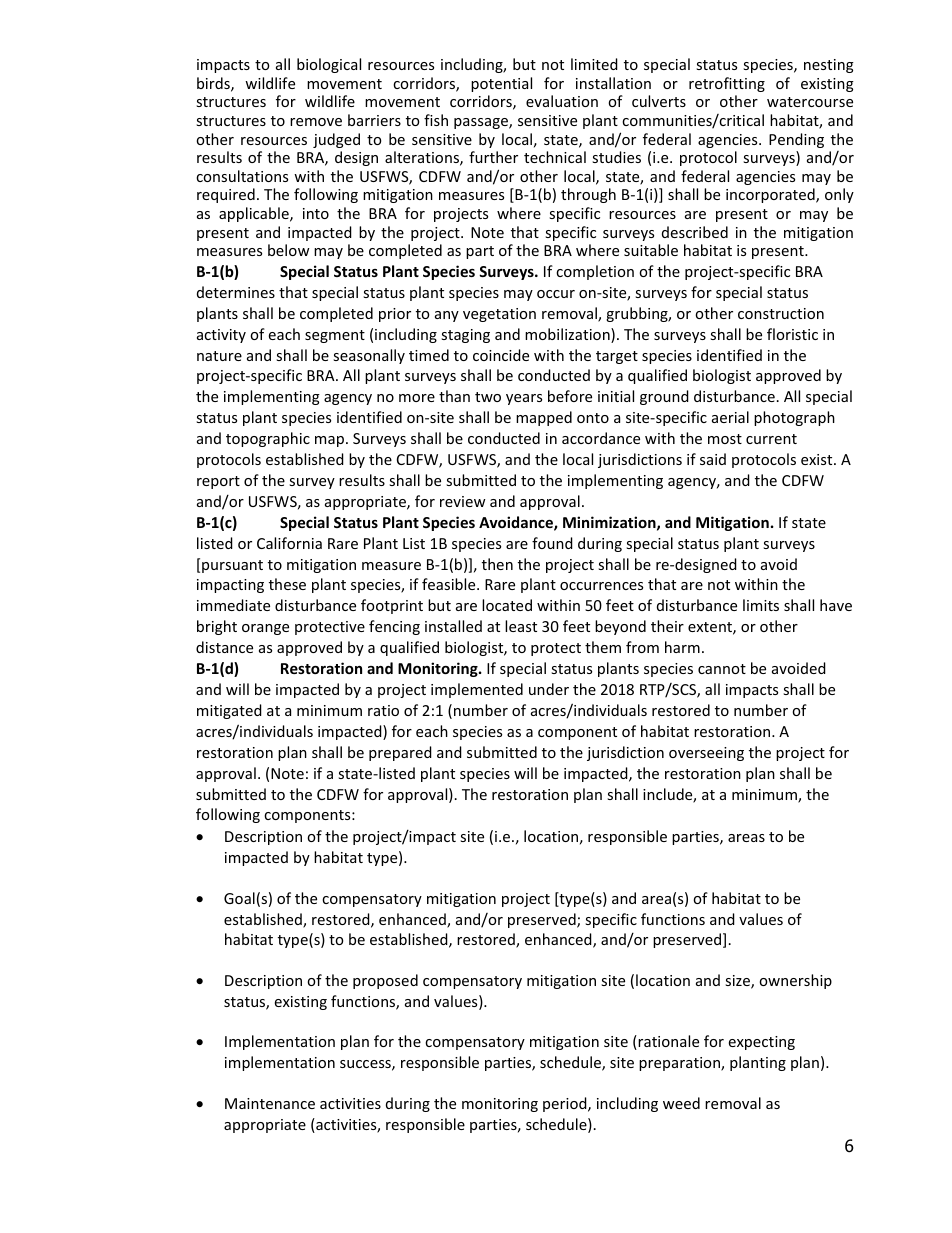  I want to click on mapped, so click(544, 418).
